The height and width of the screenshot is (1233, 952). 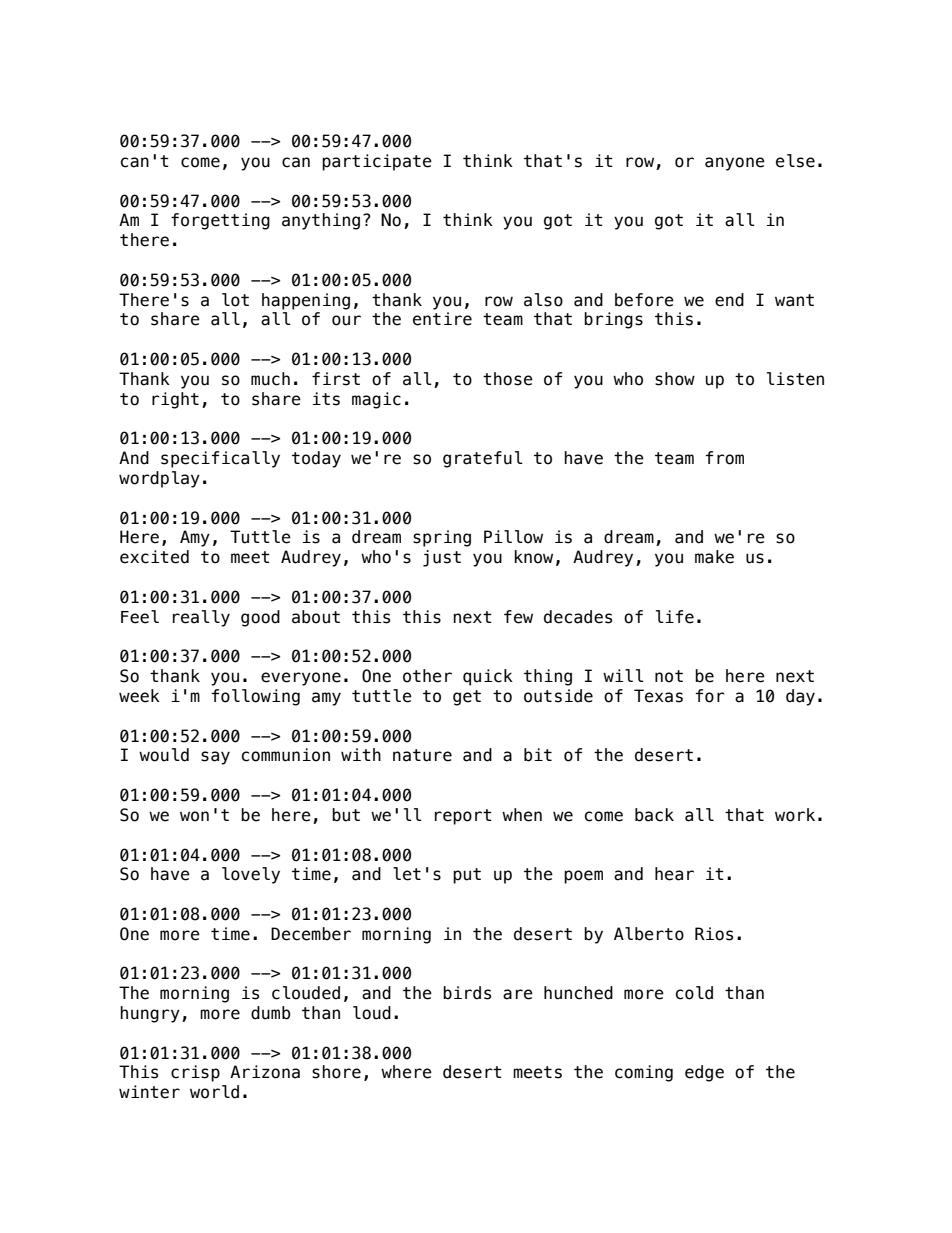 What do you see at coordinates (215, 758) in the screenshot?
I see `say` at bounding box center [215, 758].
